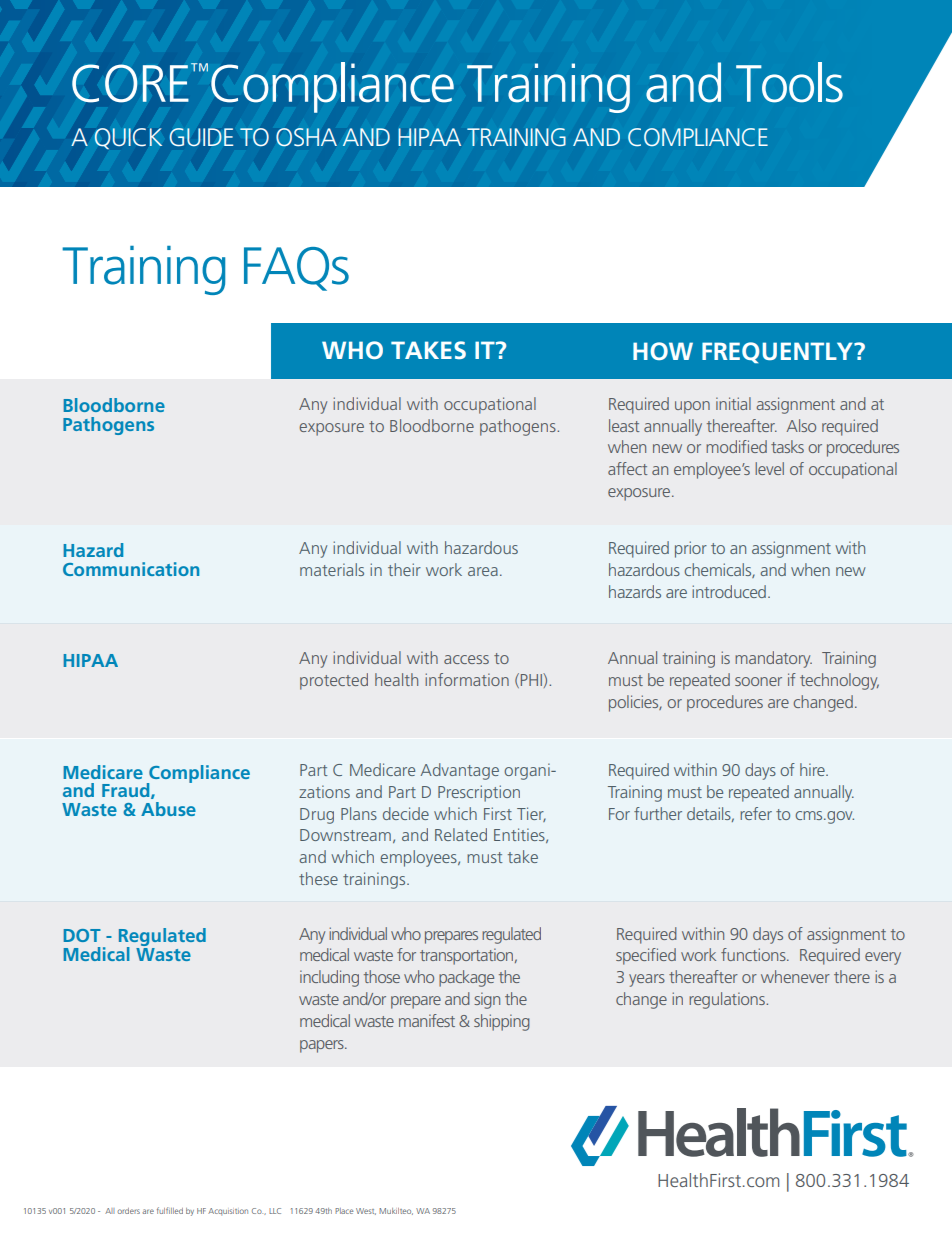  Describe the element at coordinates (131, 569) in the image. I see `Communication` at that location.
